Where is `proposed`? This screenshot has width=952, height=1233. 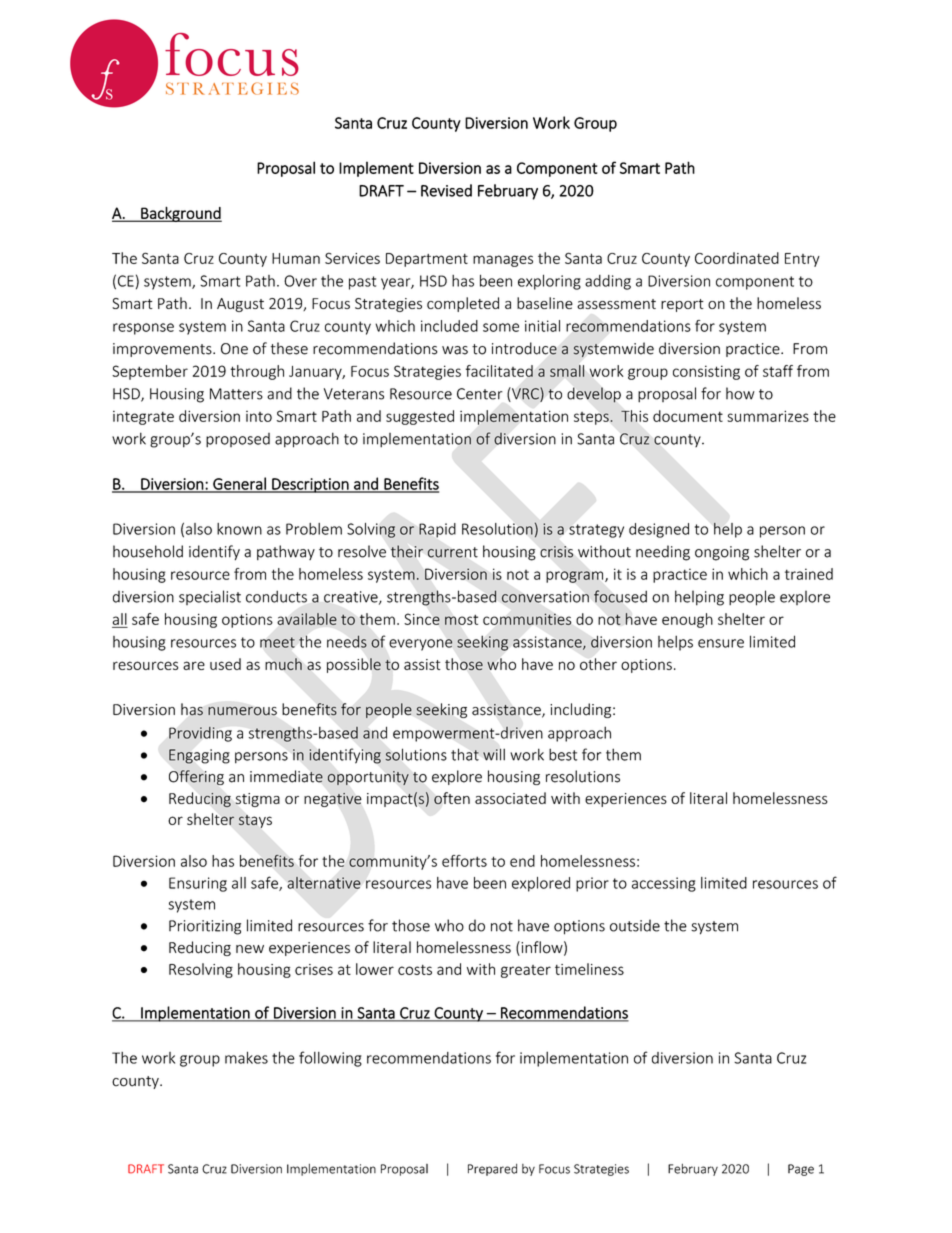
proposed is located at coordinates (238, 440).
